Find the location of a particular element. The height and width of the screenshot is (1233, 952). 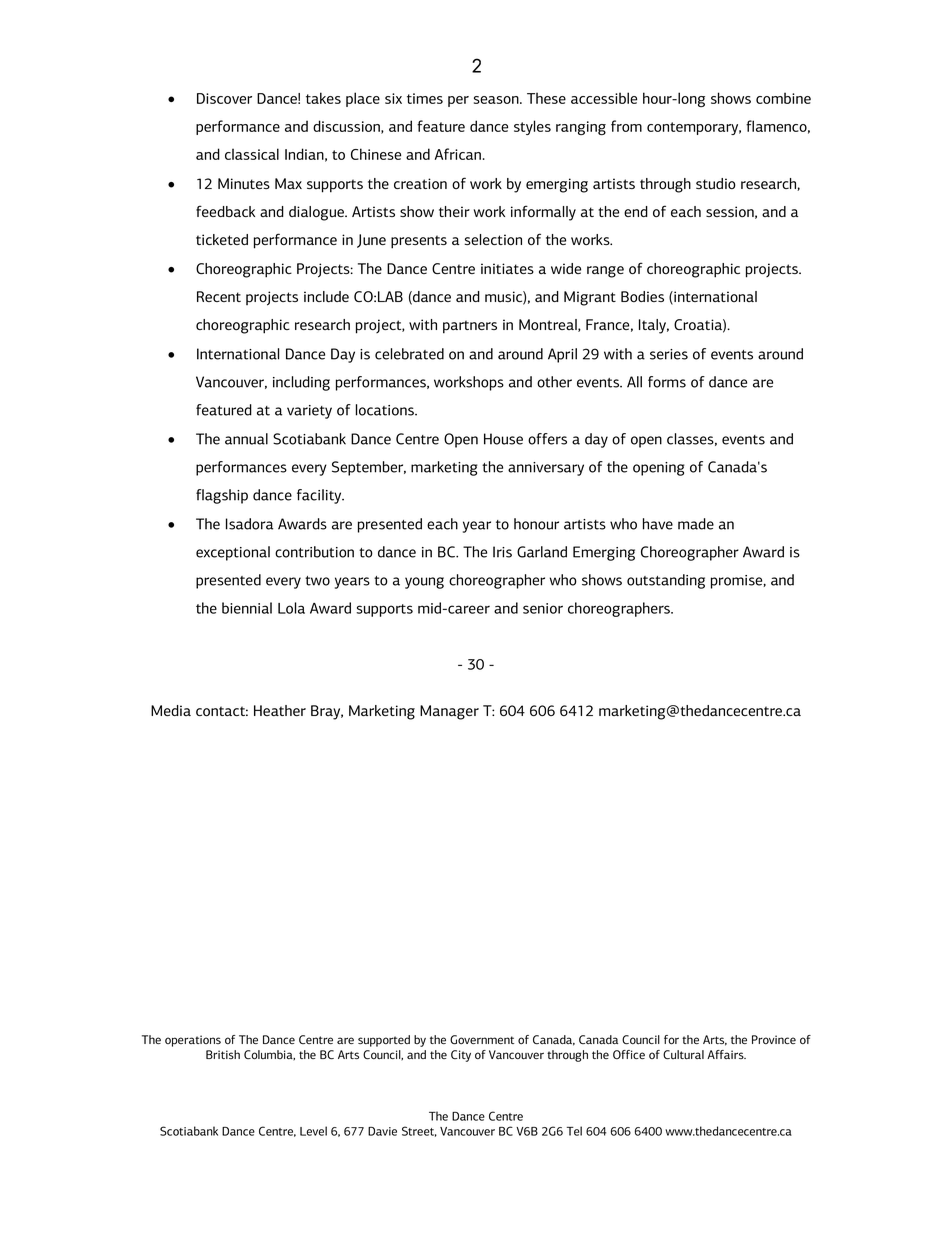

Heather is located at coordinates (280, 710).
